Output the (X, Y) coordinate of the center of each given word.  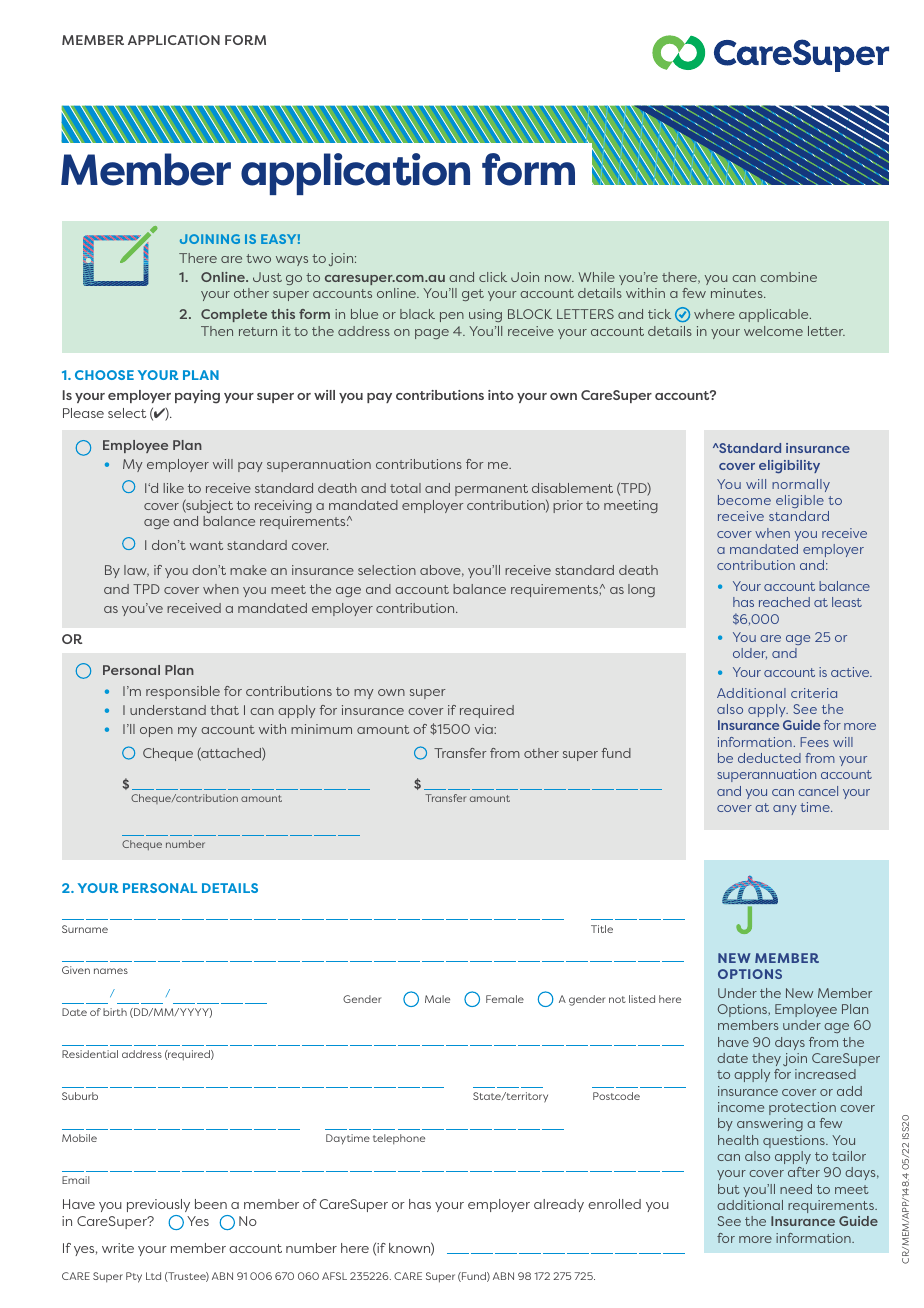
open (156, 732)
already (559, 1205)
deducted (769, 758)
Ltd (153, 1276)
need (796, 1189)
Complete (234, 315)
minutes (738, 293)
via (485, 729)
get (473, 295)
